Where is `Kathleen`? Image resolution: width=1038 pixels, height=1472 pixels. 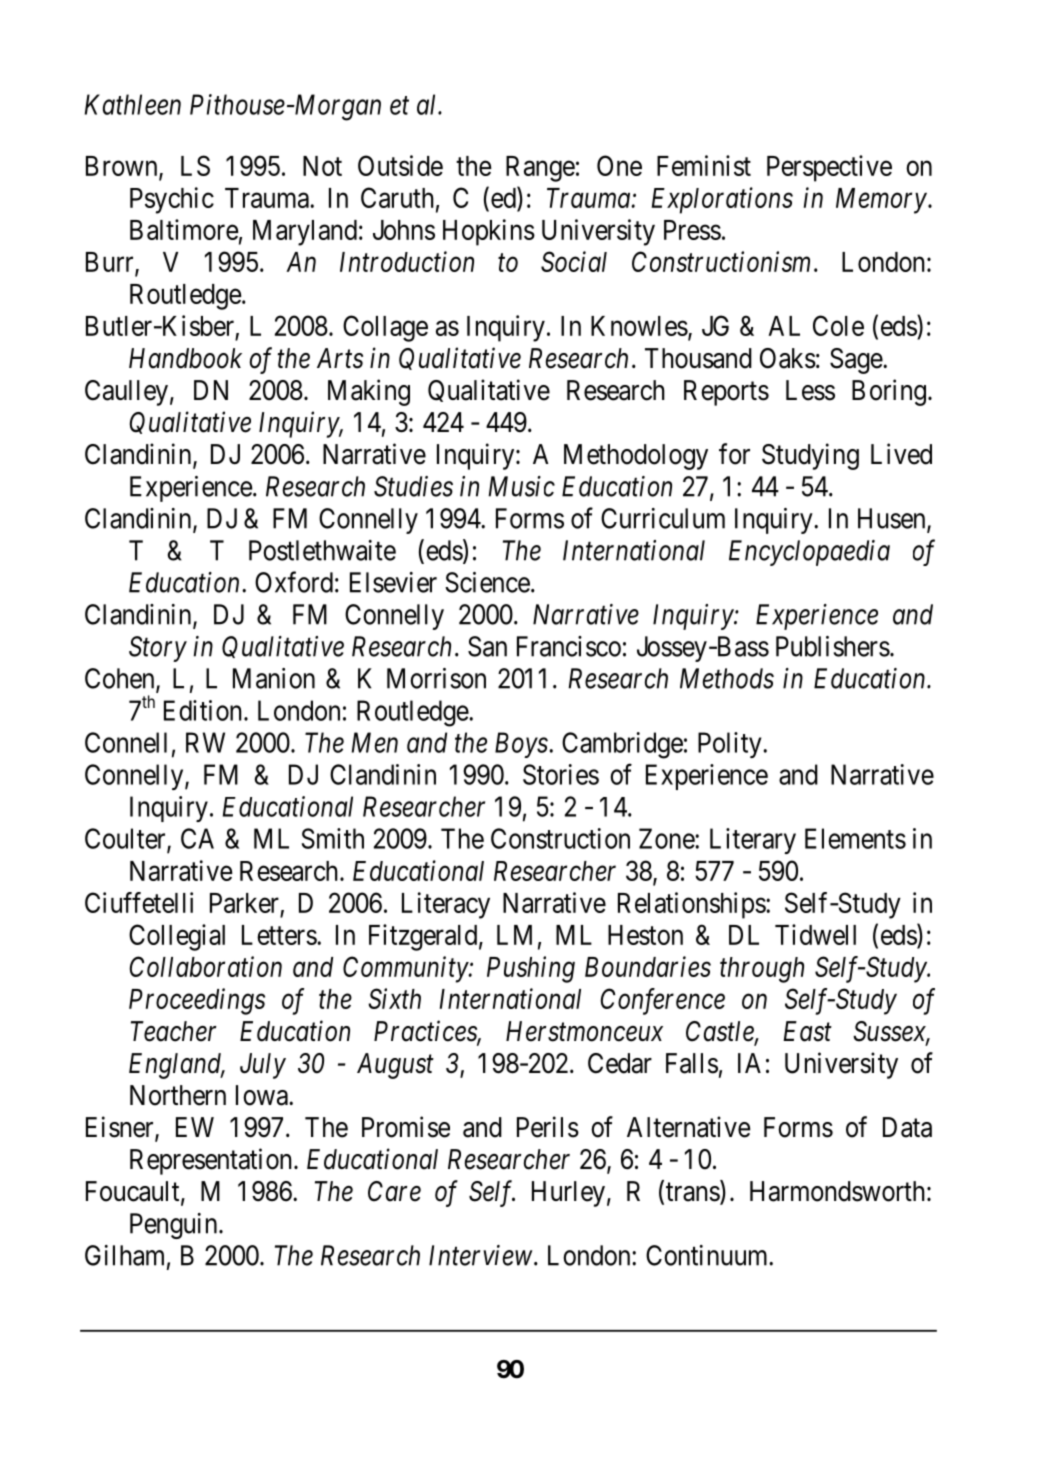
Kathleen is located at coordinates (133, 104).
